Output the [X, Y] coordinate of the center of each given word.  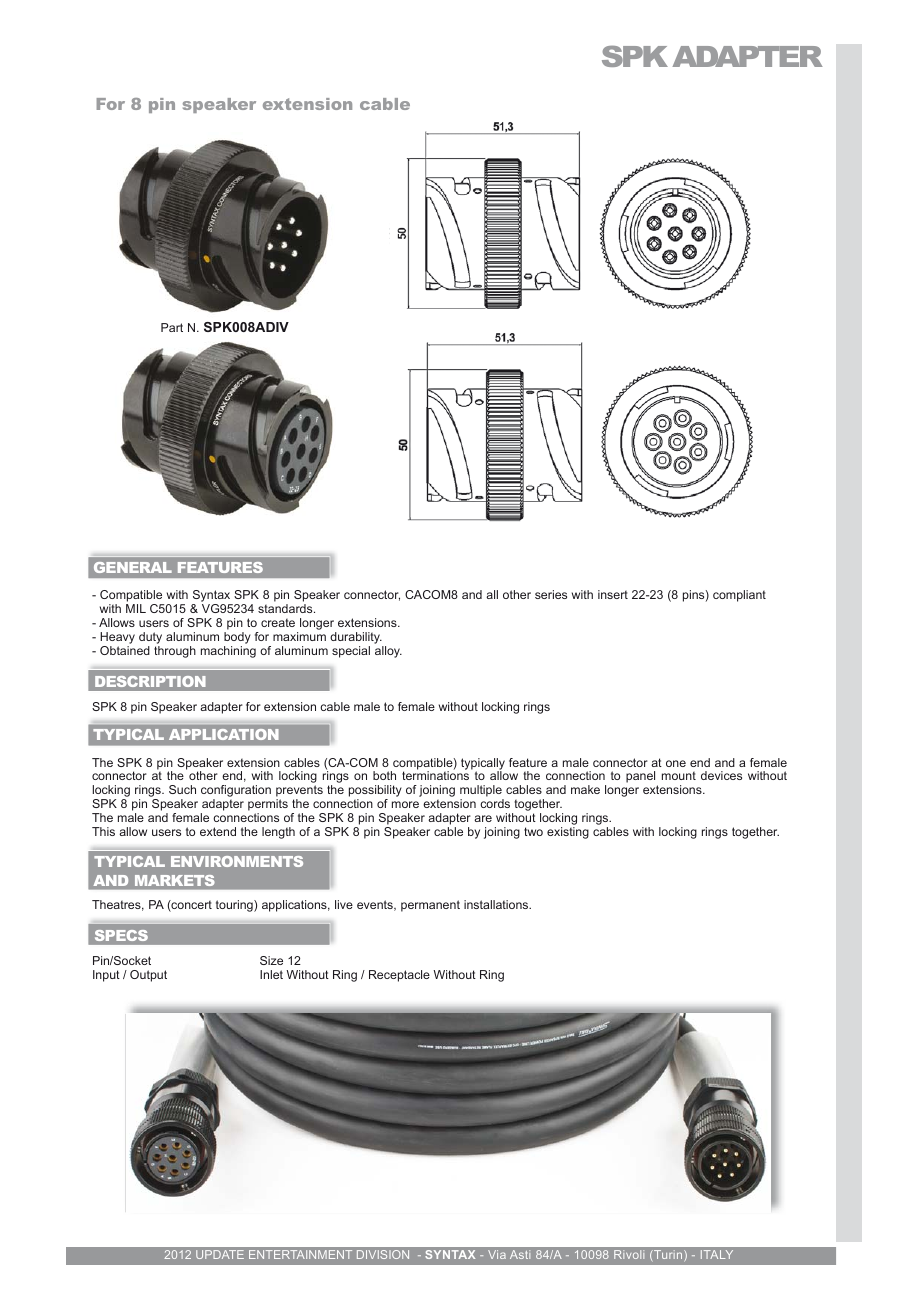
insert [613, 594]
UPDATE [220, 1254]
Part [172, 327]
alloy [388, 652]
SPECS [121, 935]
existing [568, 833]
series [551, 594]
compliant [739, 596]
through [175, 652]
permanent [430, 906]
